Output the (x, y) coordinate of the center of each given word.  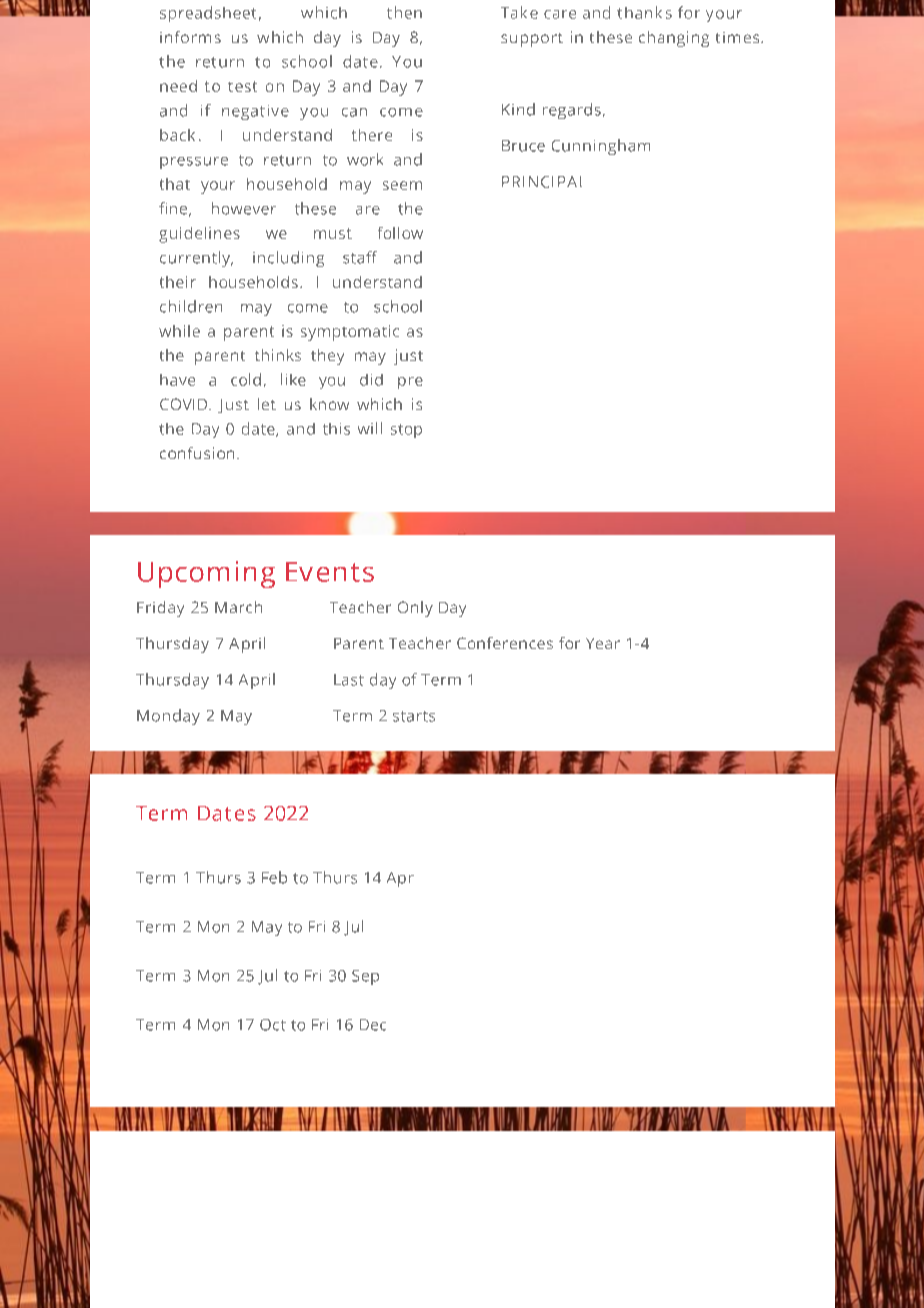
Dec (373, 1025)
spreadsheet (208, 14)
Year (603, 643)
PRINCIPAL (542, 182)
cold (246, 379)
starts (414, 716)
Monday (168, 717)
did (371, 380)
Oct (273, 1025)
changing (674, 39)
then (404, 12)
